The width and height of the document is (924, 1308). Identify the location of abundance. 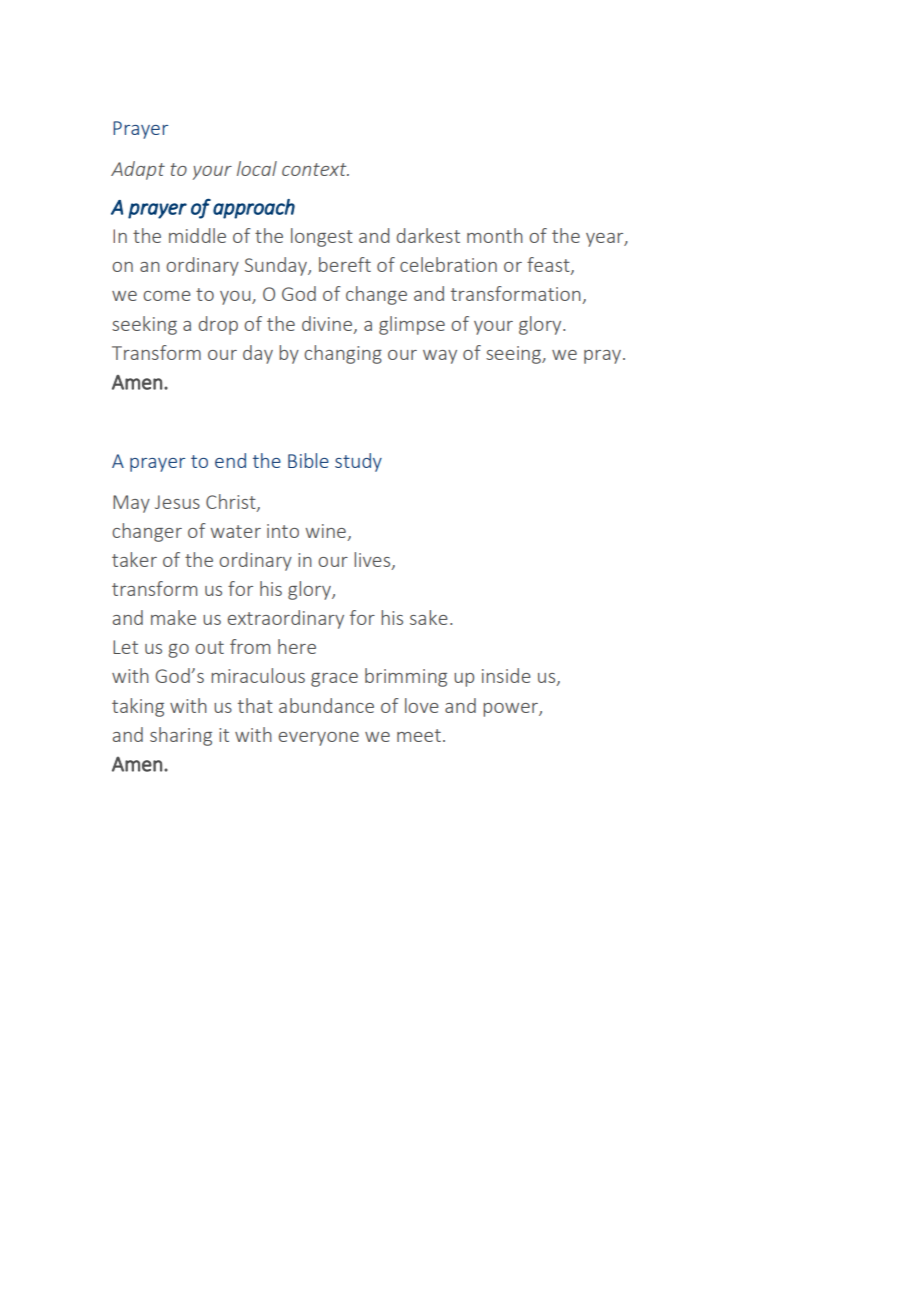
(326, 705).
